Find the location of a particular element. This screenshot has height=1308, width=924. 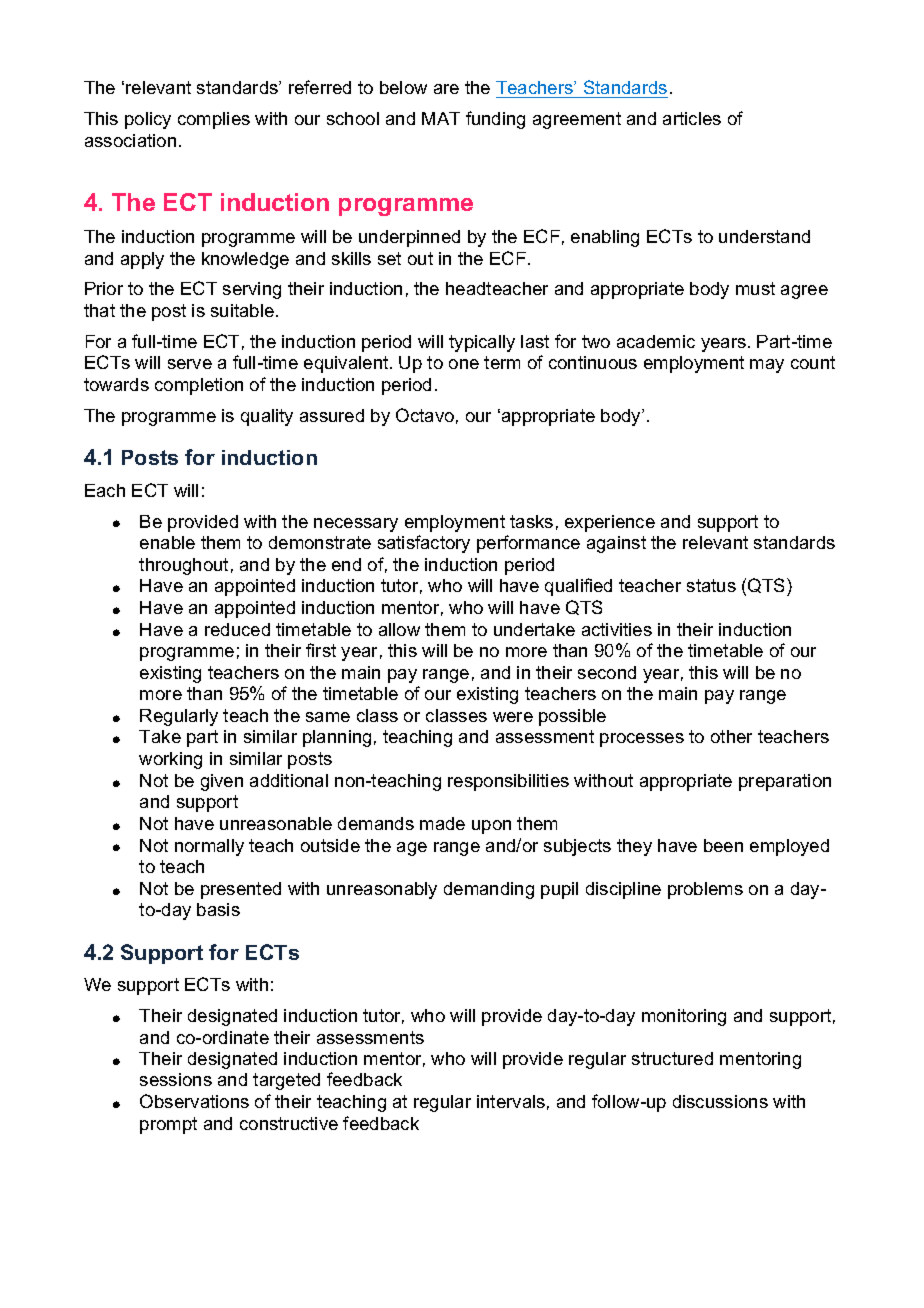

responsibilities is located at coordinates (508, 782).
